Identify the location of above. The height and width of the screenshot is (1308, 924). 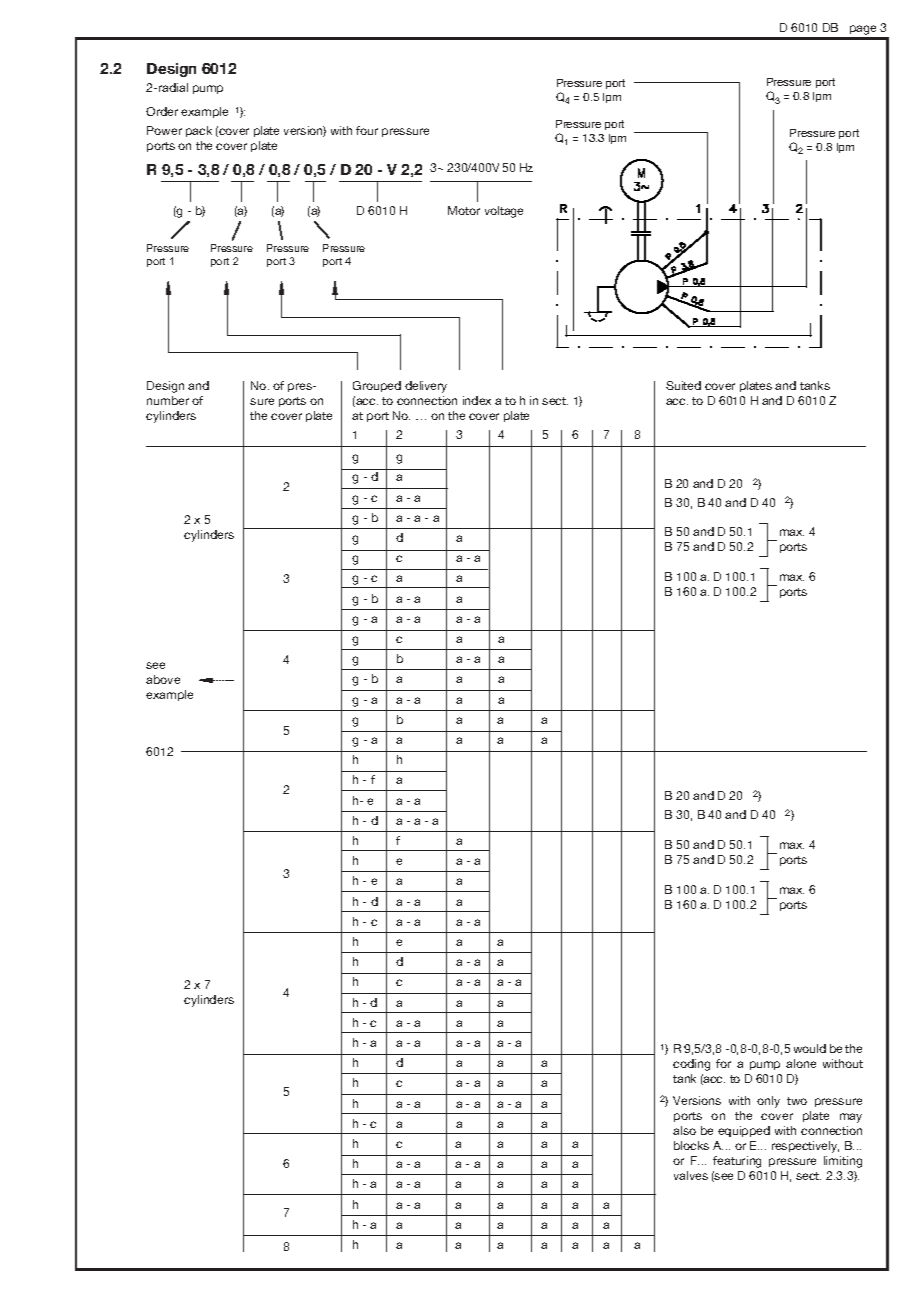
(163, 679).
